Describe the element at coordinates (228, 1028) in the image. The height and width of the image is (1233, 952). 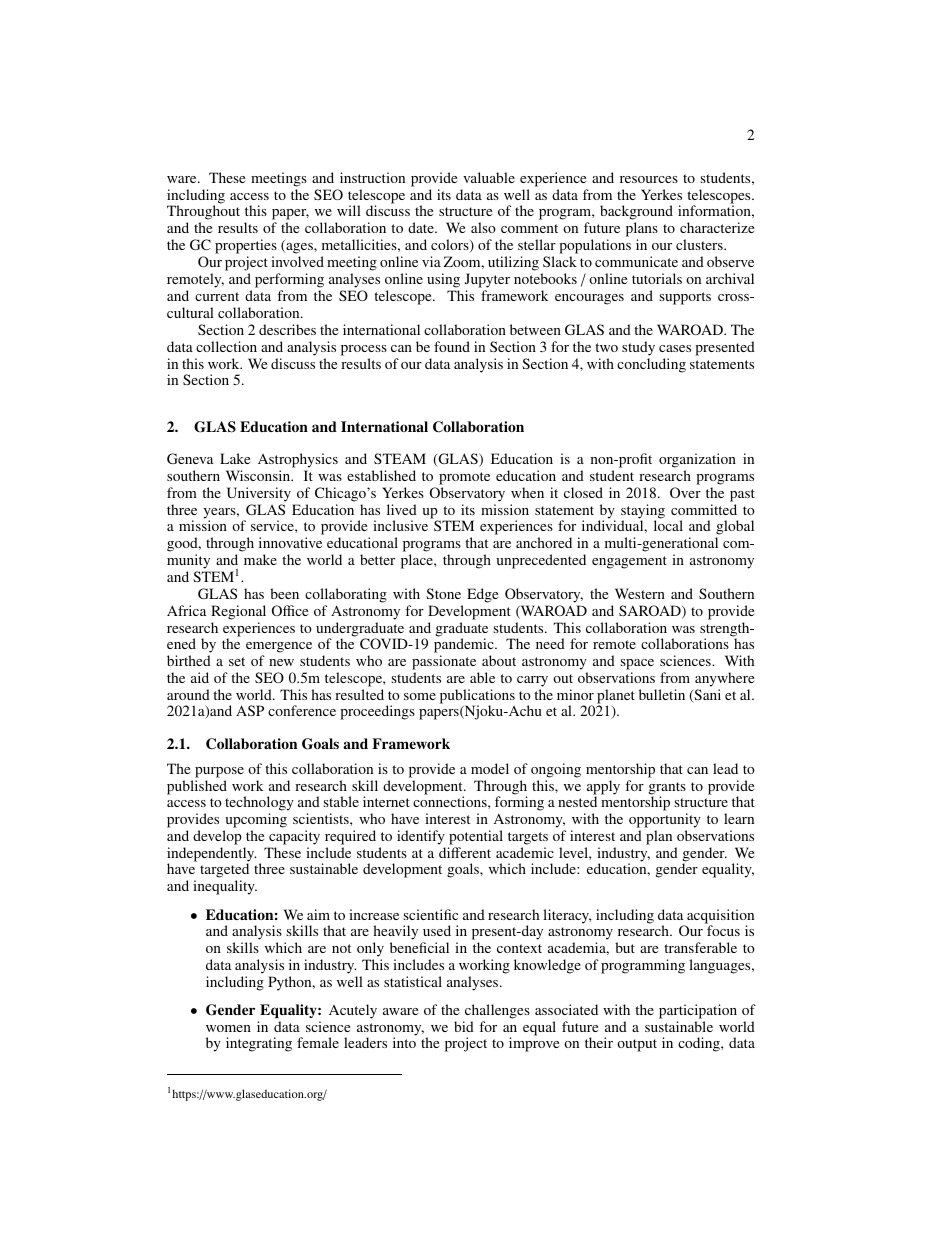
I see `women` at that location.
